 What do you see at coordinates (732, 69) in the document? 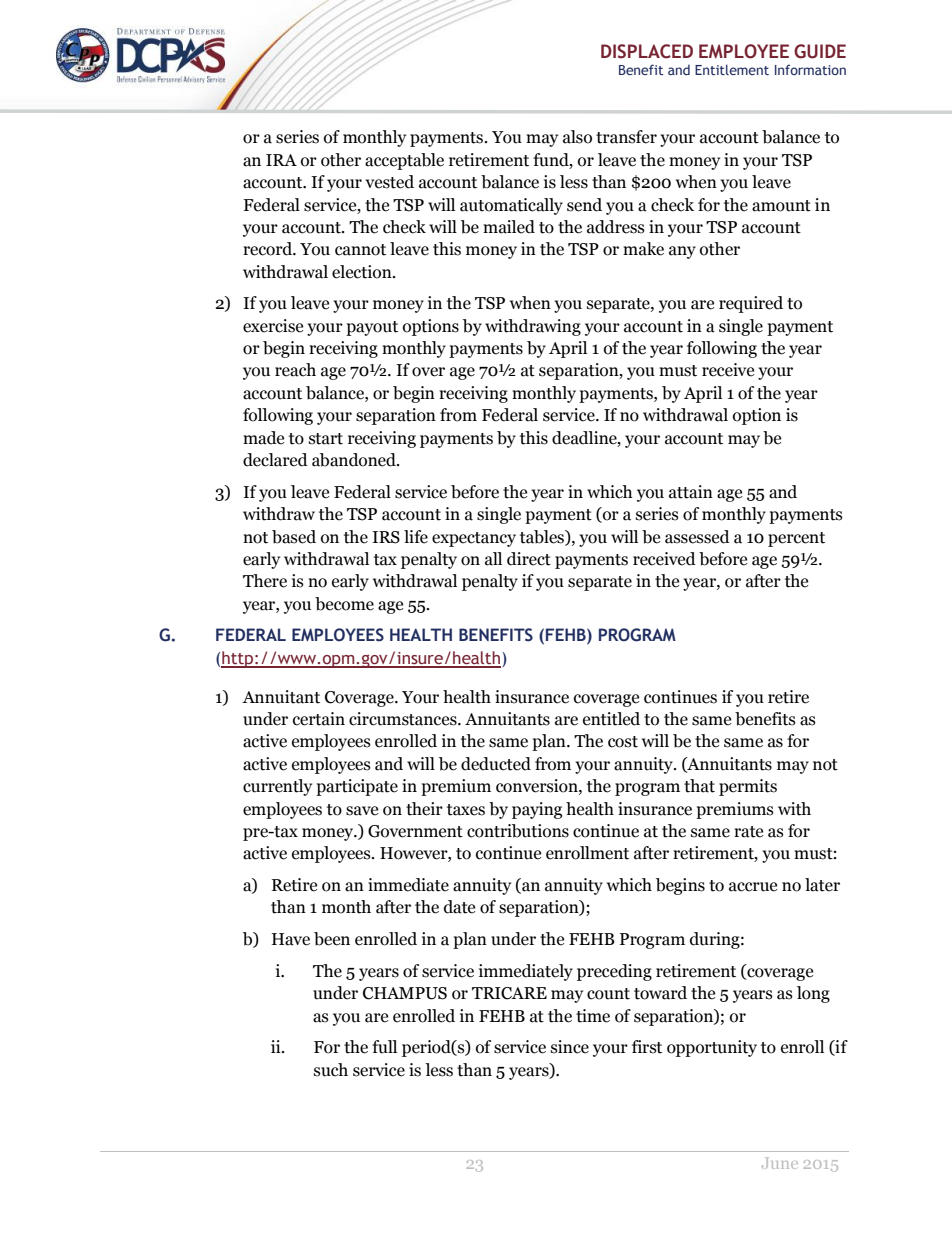
I see `Entitlement` at bounding box center [732, 69].
